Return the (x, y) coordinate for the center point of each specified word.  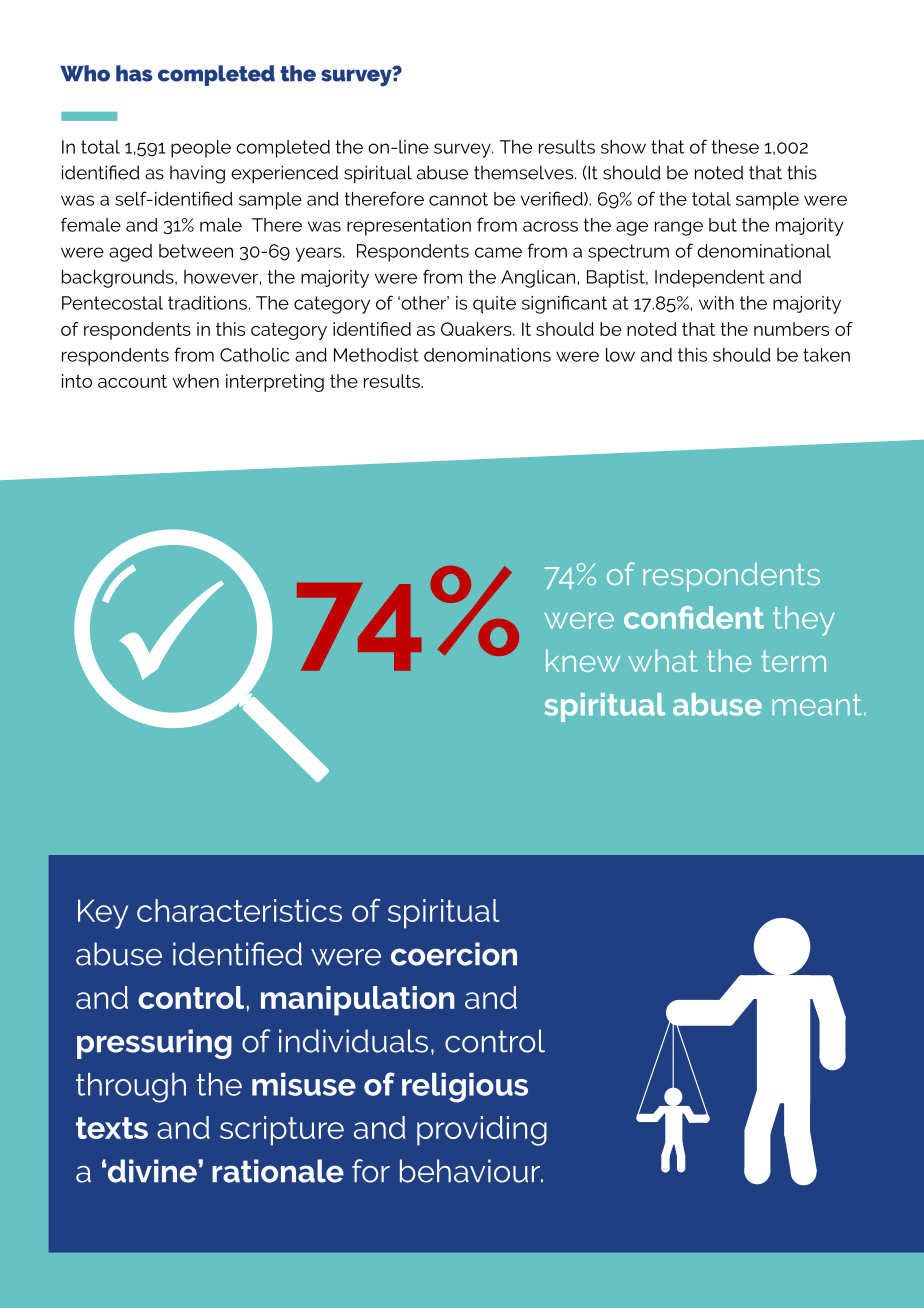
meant (817, 705)
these (735, 147)
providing (482, 1131)
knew (583, 660)
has (134, 73)
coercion (454, 954)
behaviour (471, 1171)
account (132, 381)
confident (694, 617)
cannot (458, 199)
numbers (791, 329)
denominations (487, 355)
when (195, 381)
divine (153, 1171)
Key (103, 914)
